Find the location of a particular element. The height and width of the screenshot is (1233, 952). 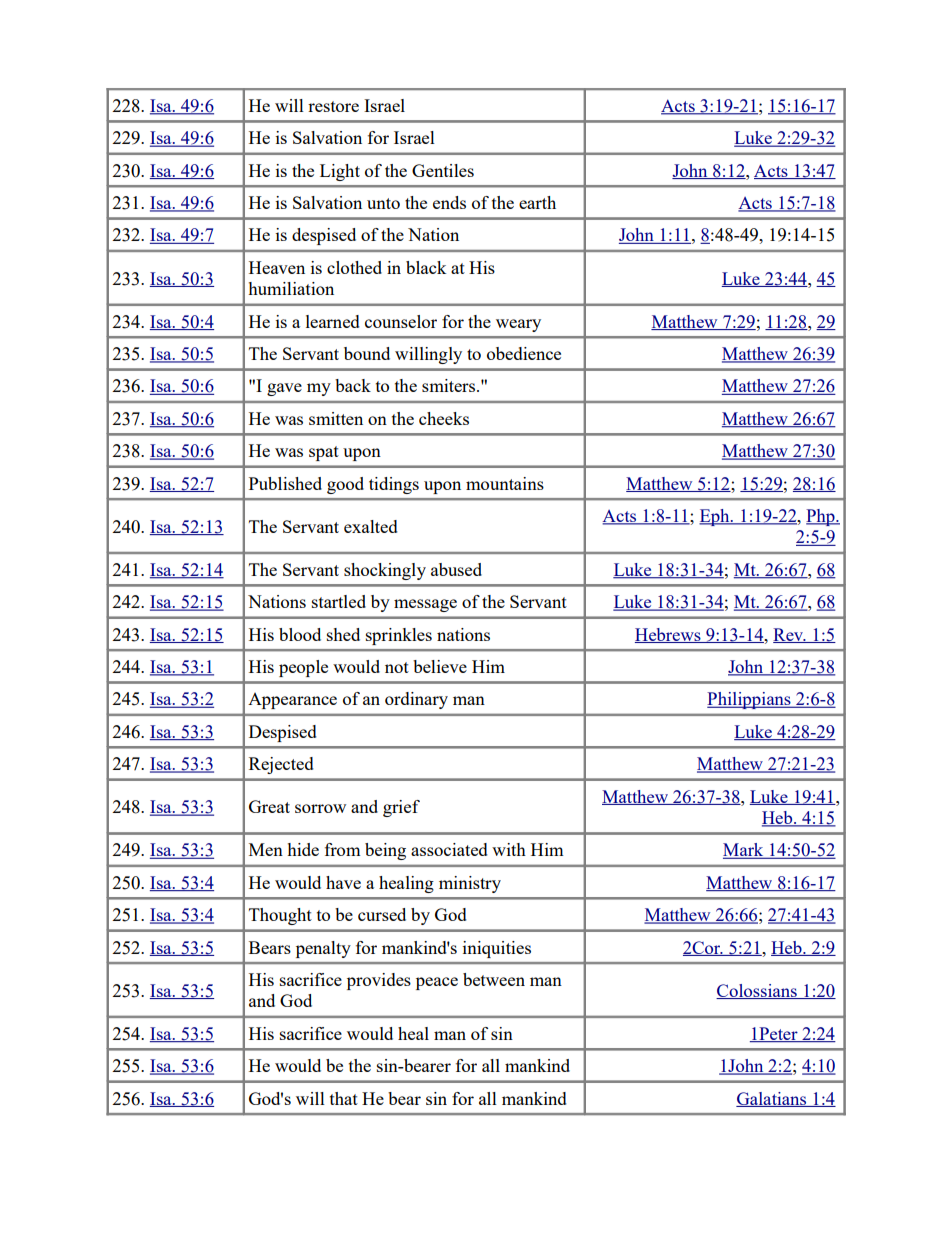

Hebrews is located at coordinates (669, 635).
